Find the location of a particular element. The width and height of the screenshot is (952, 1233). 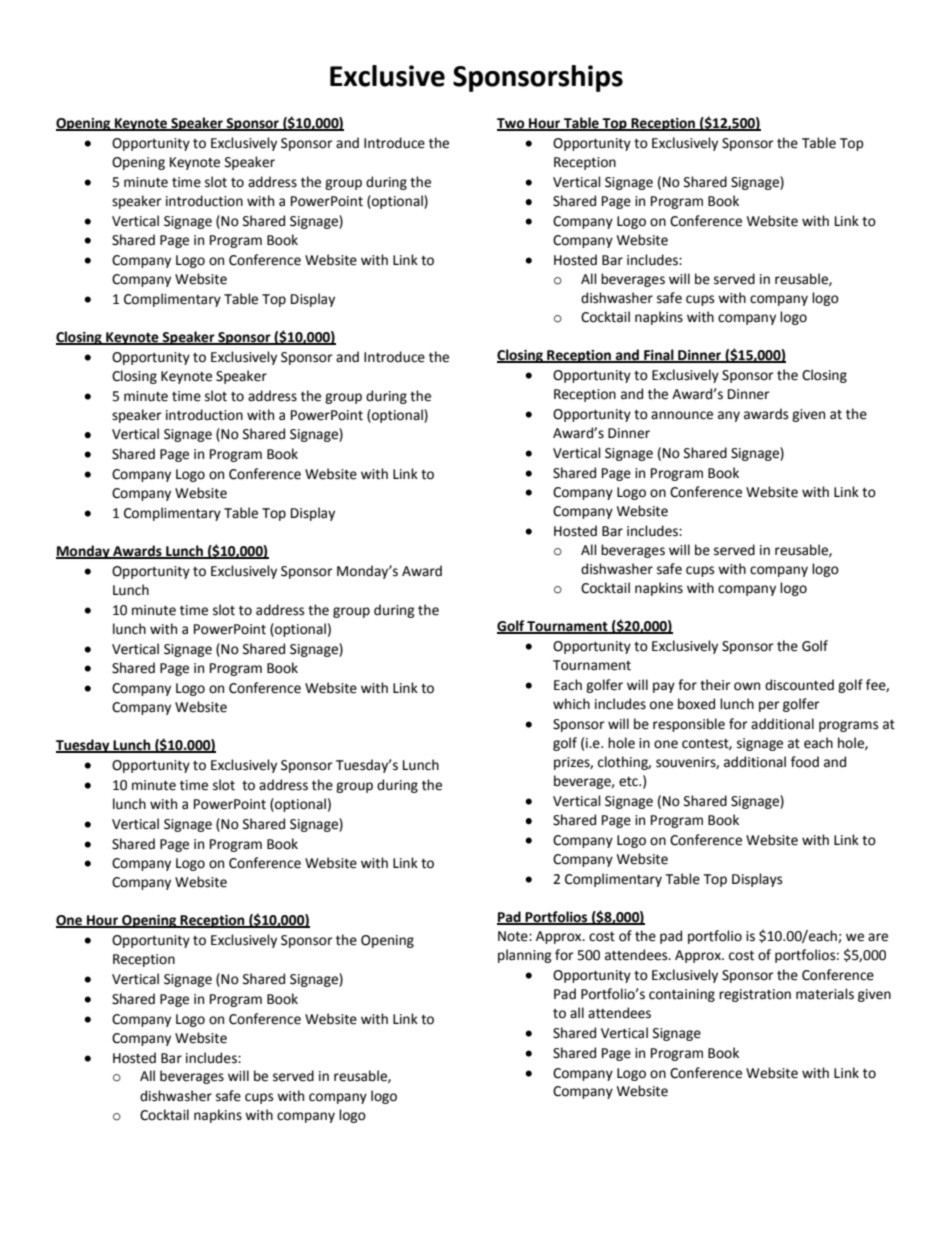

announce is located at coordinates (682, 415).
